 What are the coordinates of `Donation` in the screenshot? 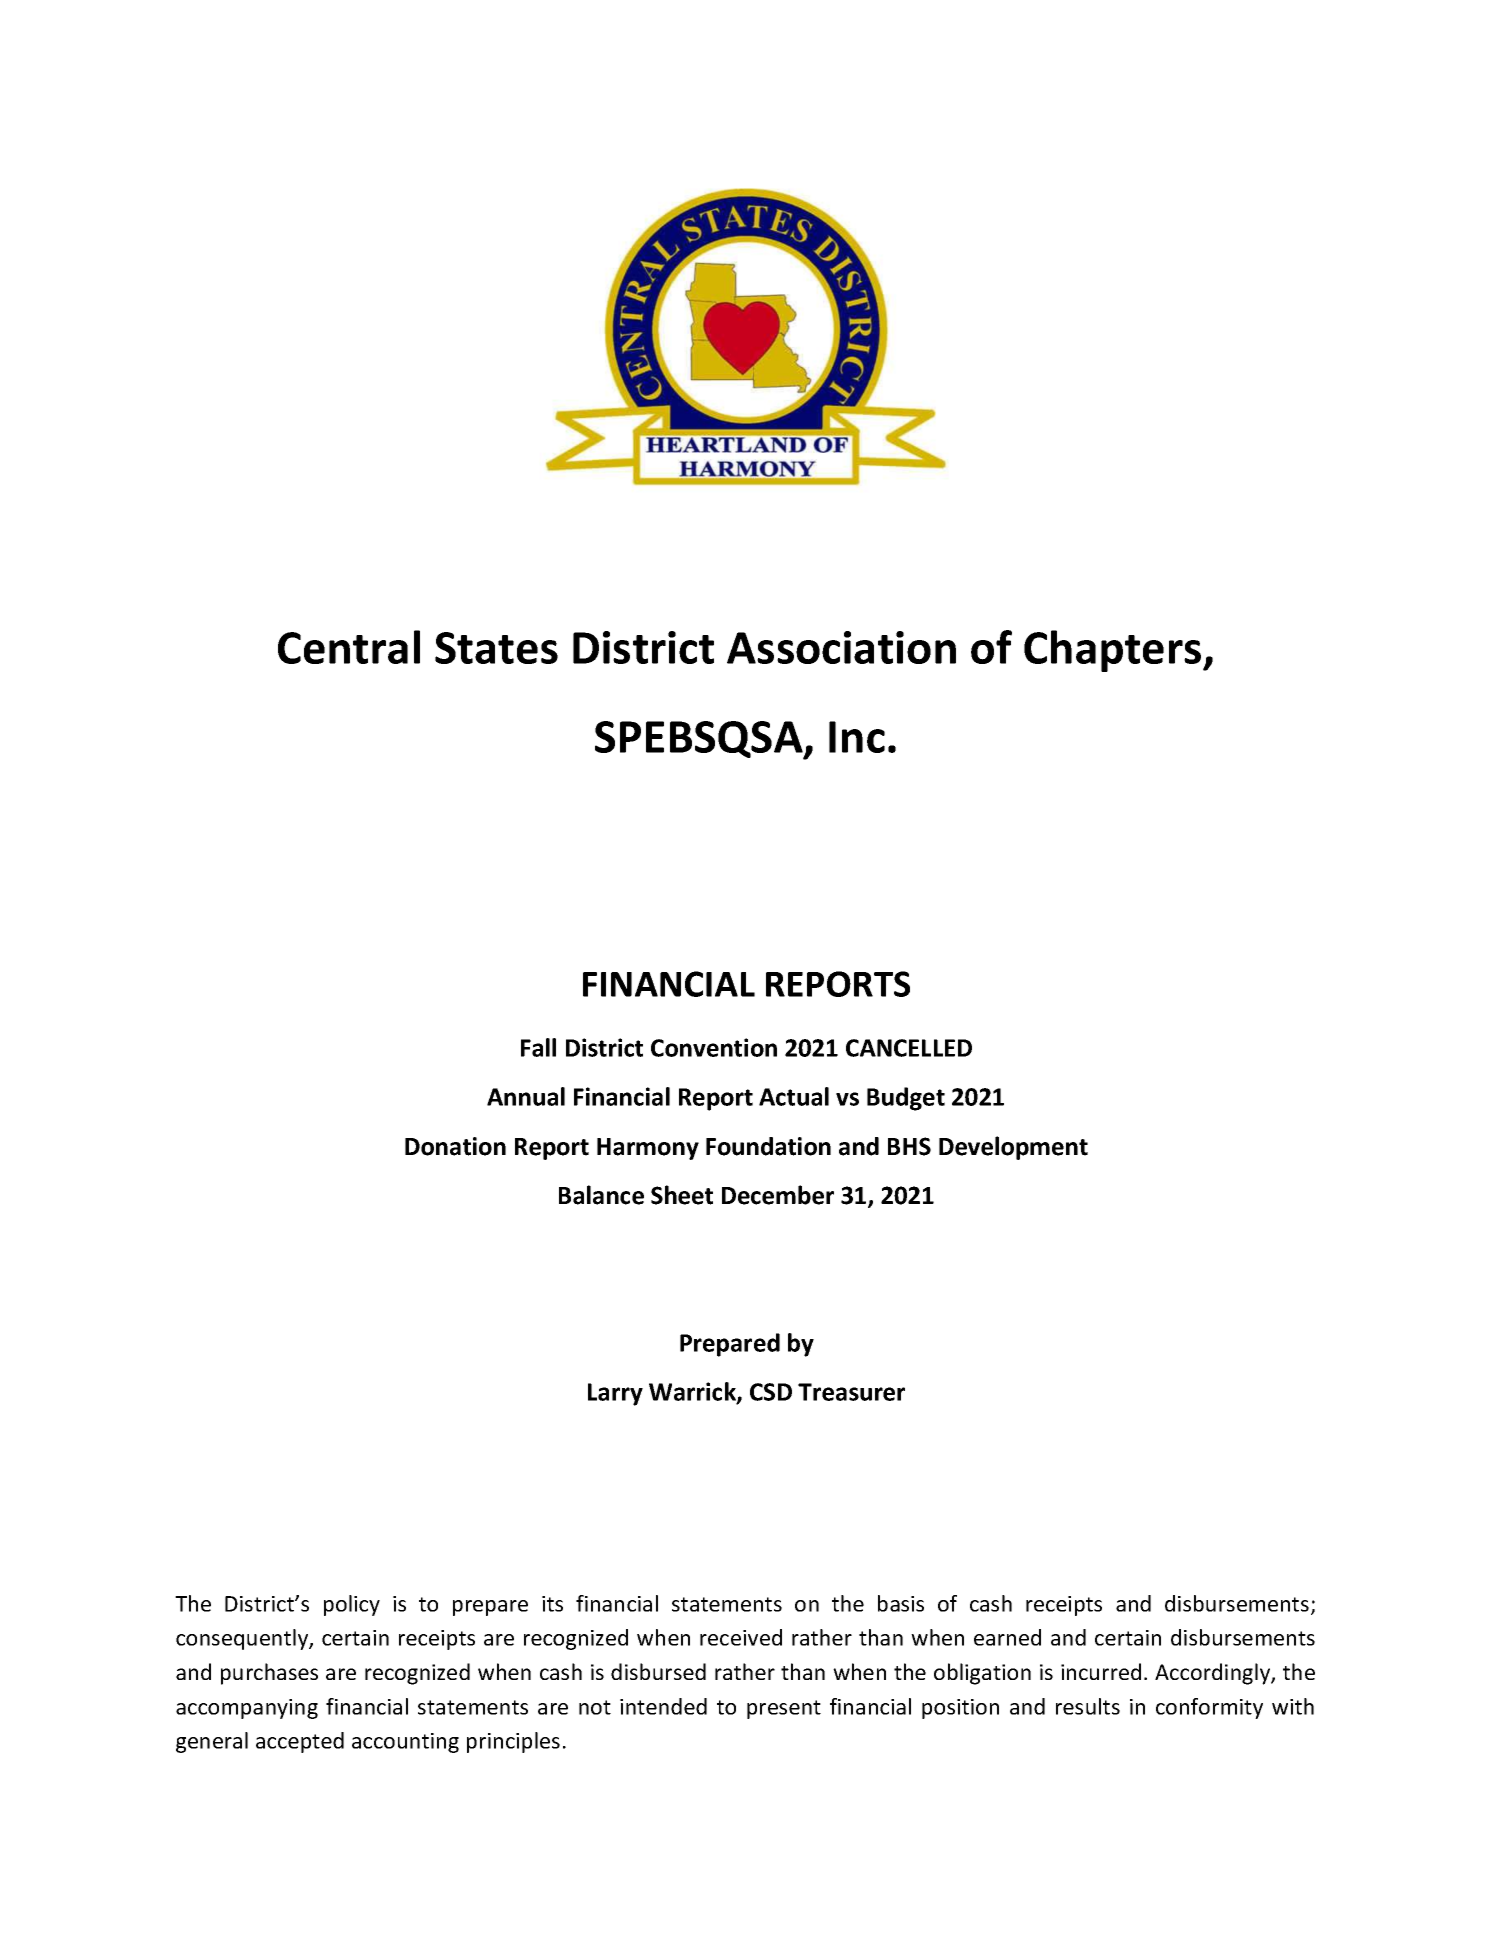 It's located at (455, 1146).
